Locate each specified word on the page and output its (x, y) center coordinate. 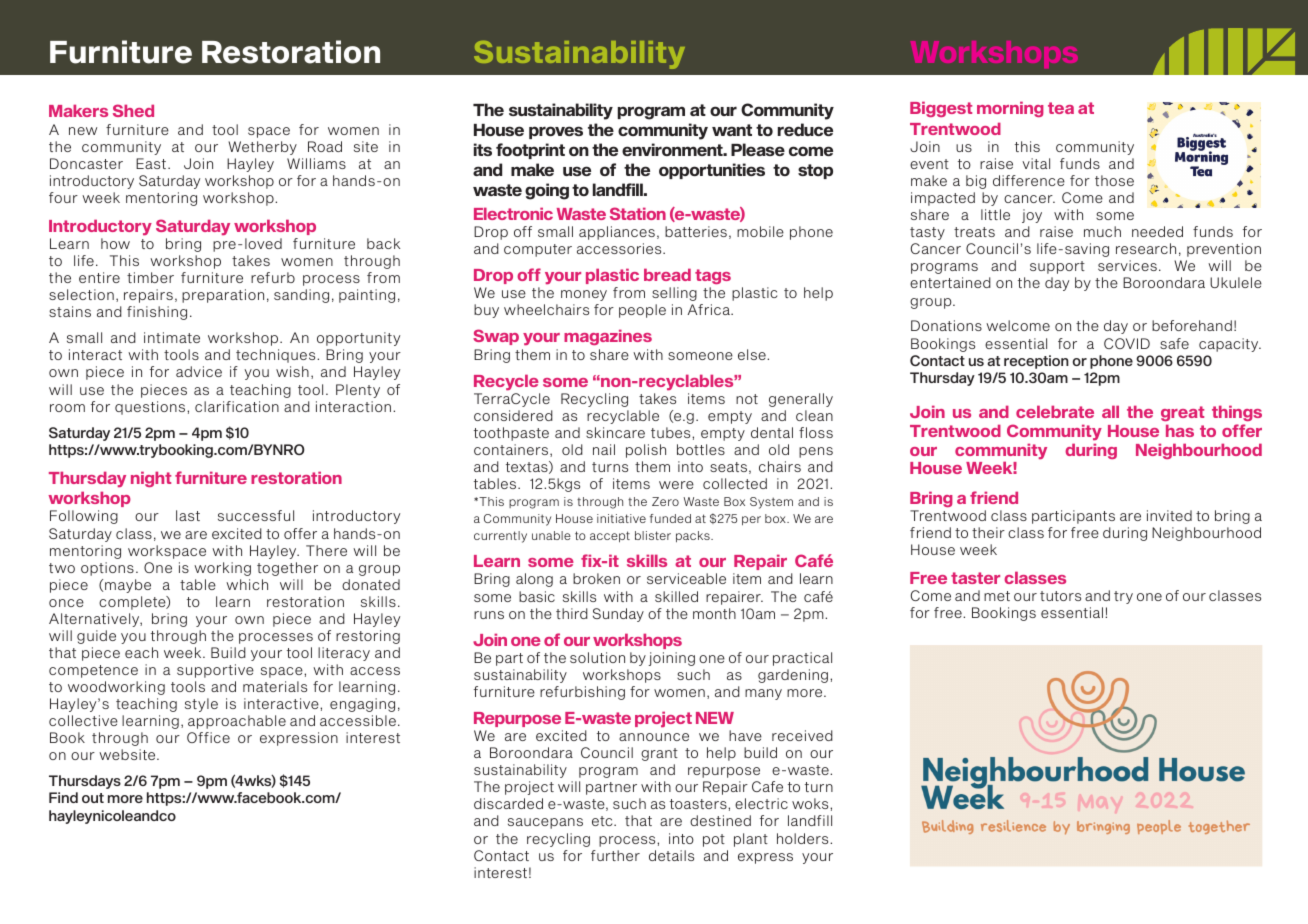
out (93, 798)
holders (804, 838)
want (732, 130)
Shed (133, 110)
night (151, 479)
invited (1169, 515)
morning (1010, 109)
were (676, 485)
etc (603, 821)
